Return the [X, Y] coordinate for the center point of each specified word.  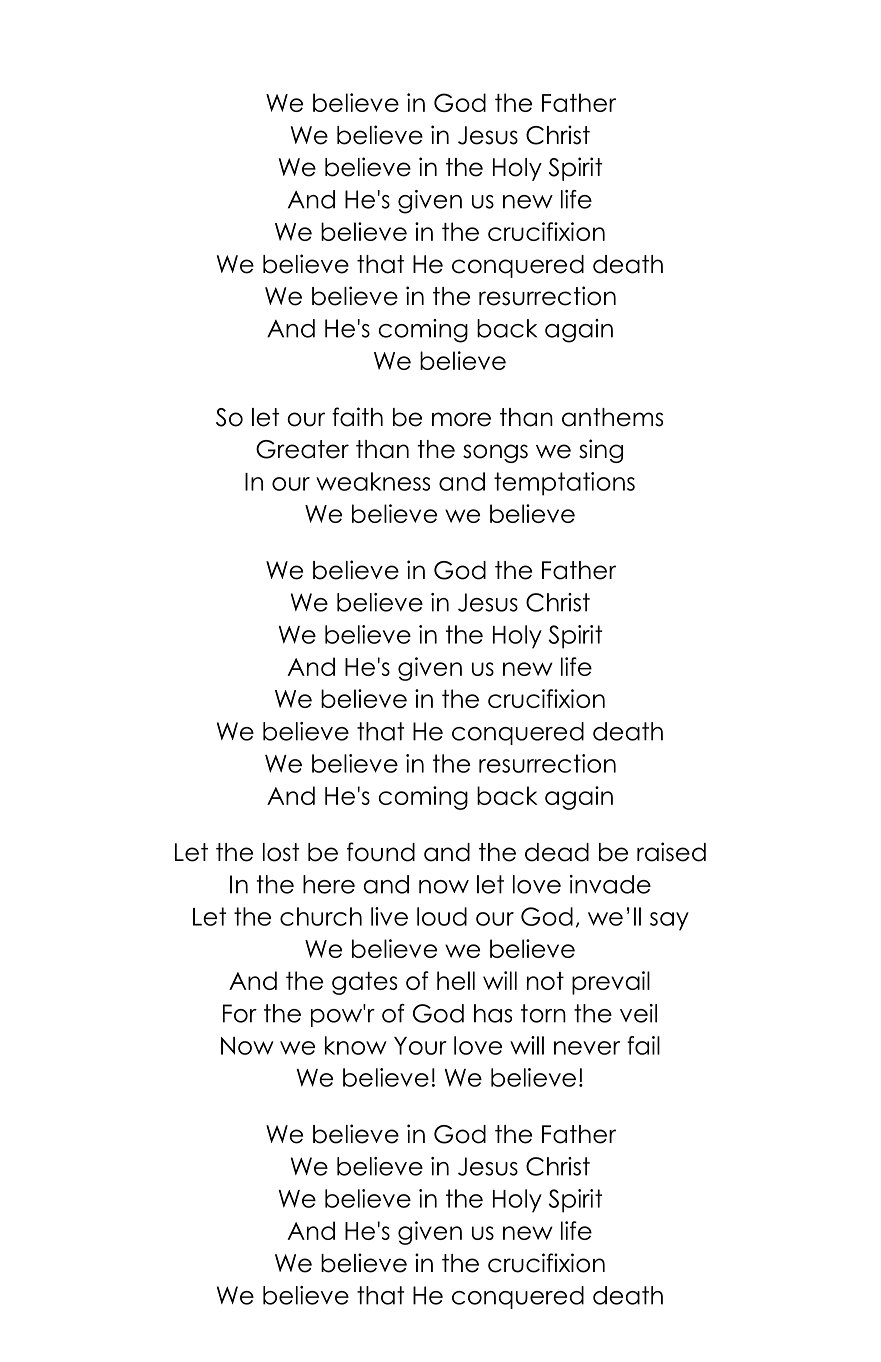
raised [671, 852]
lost [281, 852]
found [381, 852]
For [240, 1013]
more [461, 419]
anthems [612, 417]
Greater [302, 449]
